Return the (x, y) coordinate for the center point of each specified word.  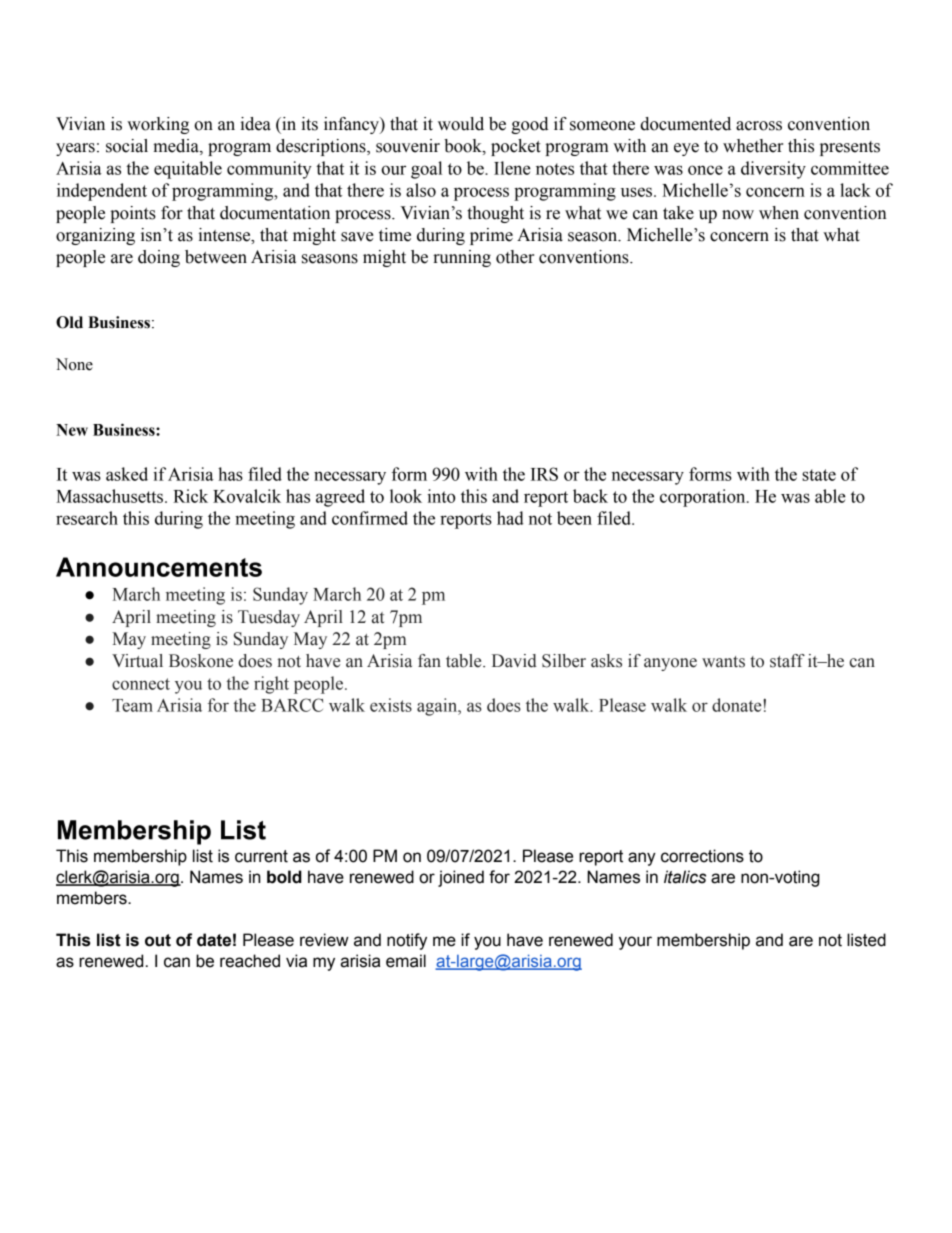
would (461, 124)
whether (753, 146)
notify (407, 941)
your (635, 943)
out (158, 940)
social (127, 146)
